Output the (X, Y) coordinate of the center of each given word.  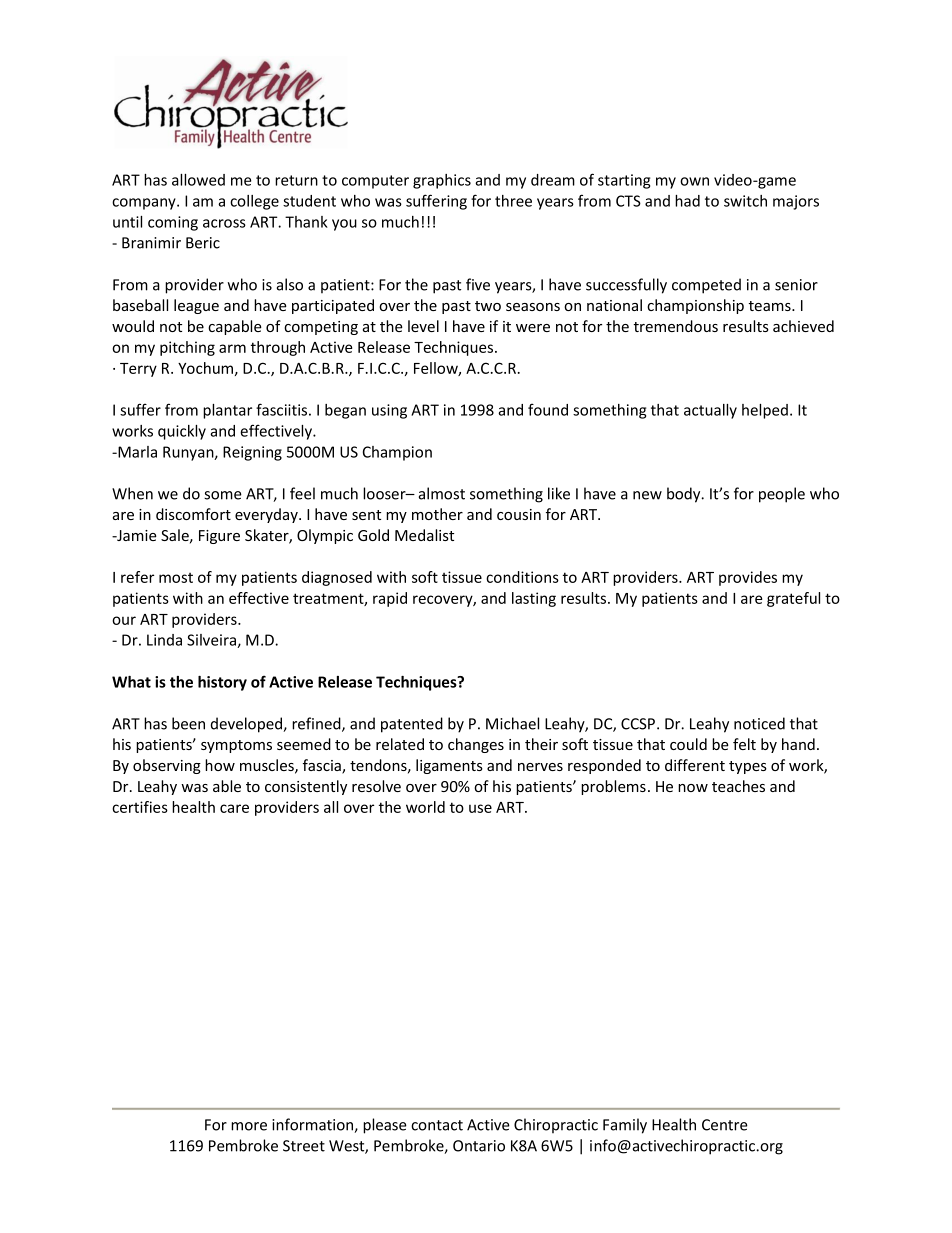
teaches (738, 786)
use (480, 808)
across (224, 223)
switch (745, 201)
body (685, 495)
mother (437, 514)
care (234, 808)
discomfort (193, 514)
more (249, 1126)
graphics (442, 181)
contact (437, 1125)
